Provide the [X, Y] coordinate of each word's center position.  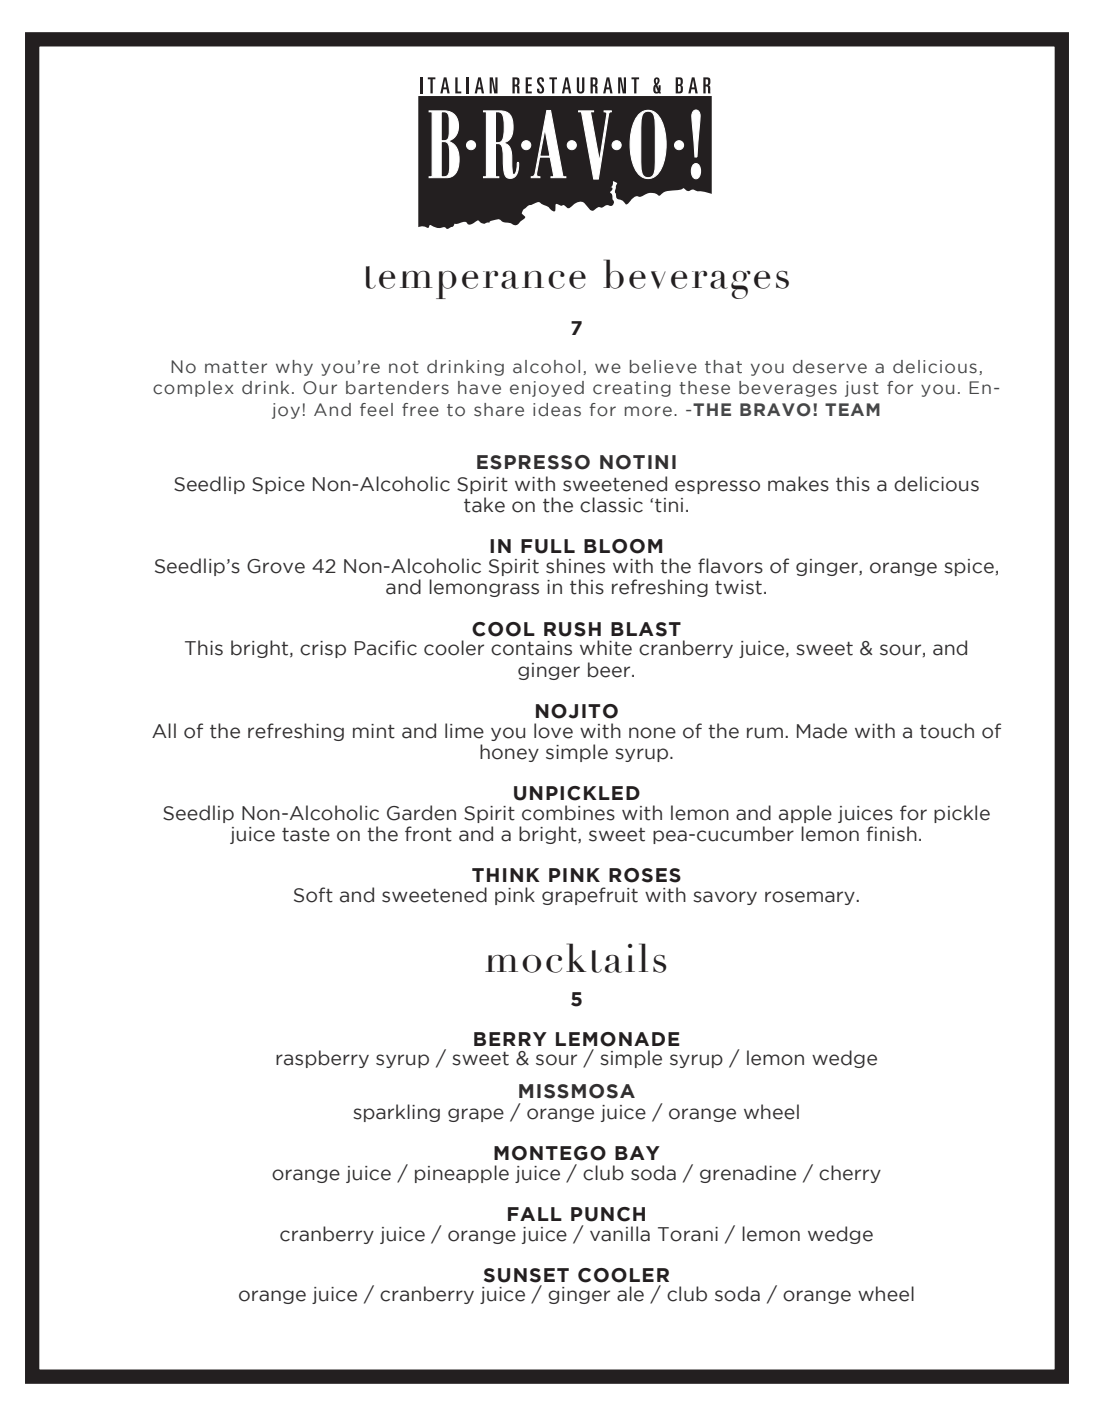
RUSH [572, 629]
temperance [476, 282]
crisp [323, 649]
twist [738, 587]
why [294, 368]
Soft [313, 895]
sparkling [396, 1113]
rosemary [811, 898]
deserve [830, 367]
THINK [506, 875]
